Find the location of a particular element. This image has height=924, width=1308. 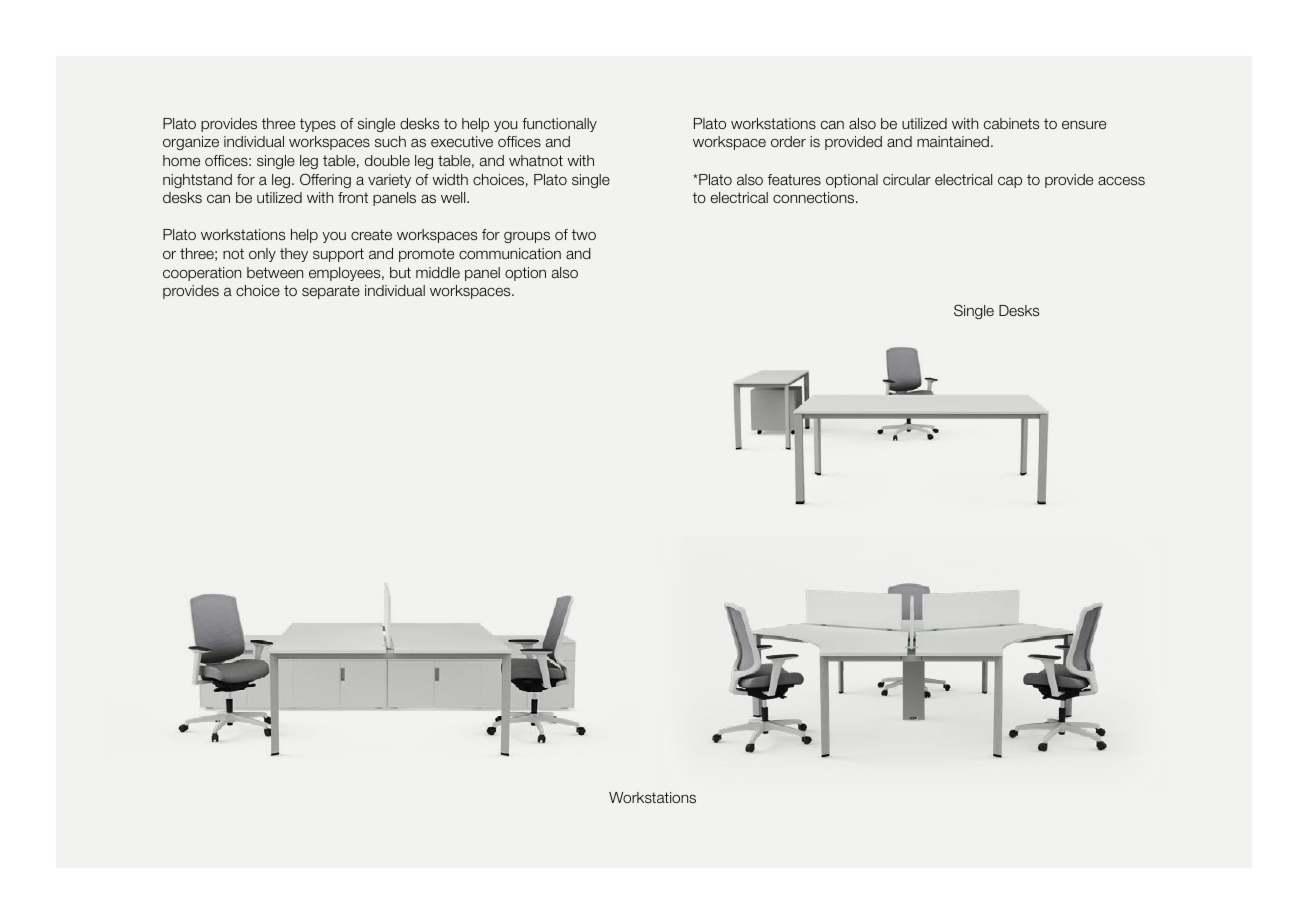

ensure is located at coordinates (1084, 124).
